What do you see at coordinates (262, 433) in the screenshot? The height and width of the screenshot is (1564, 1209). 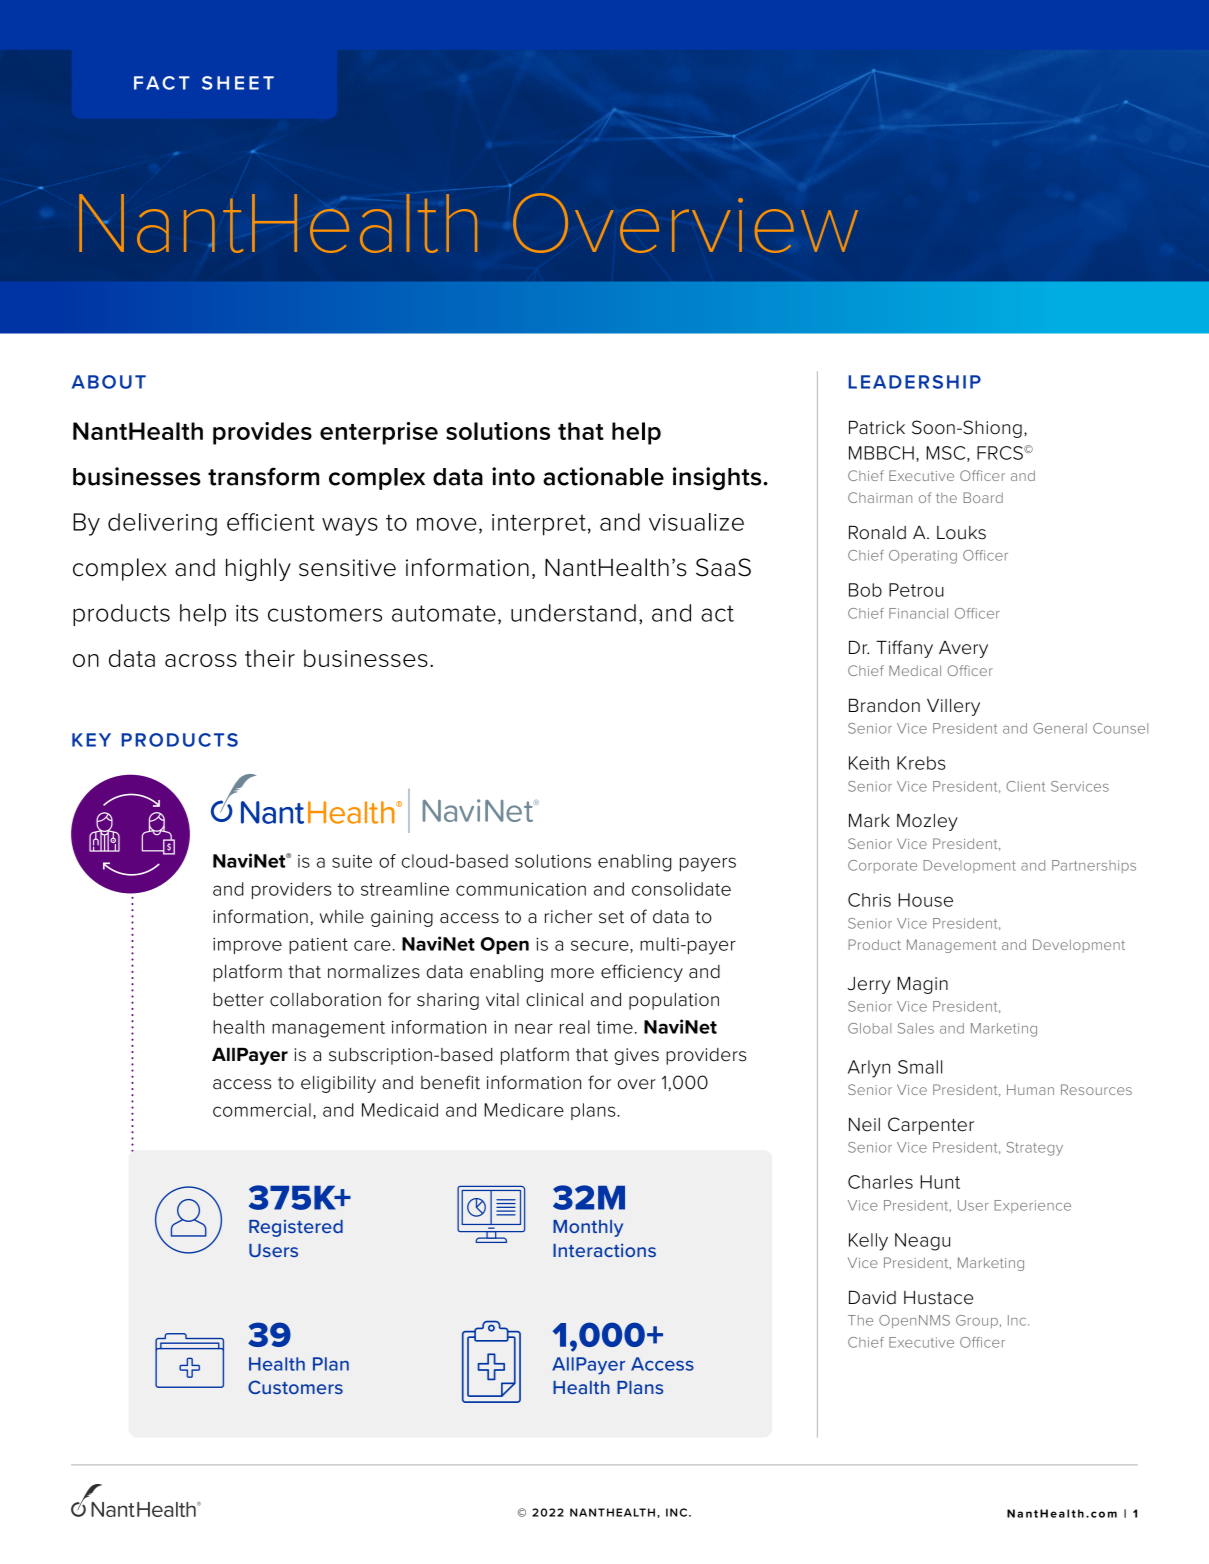 I see `provides` at bounding box center [262, 433].
